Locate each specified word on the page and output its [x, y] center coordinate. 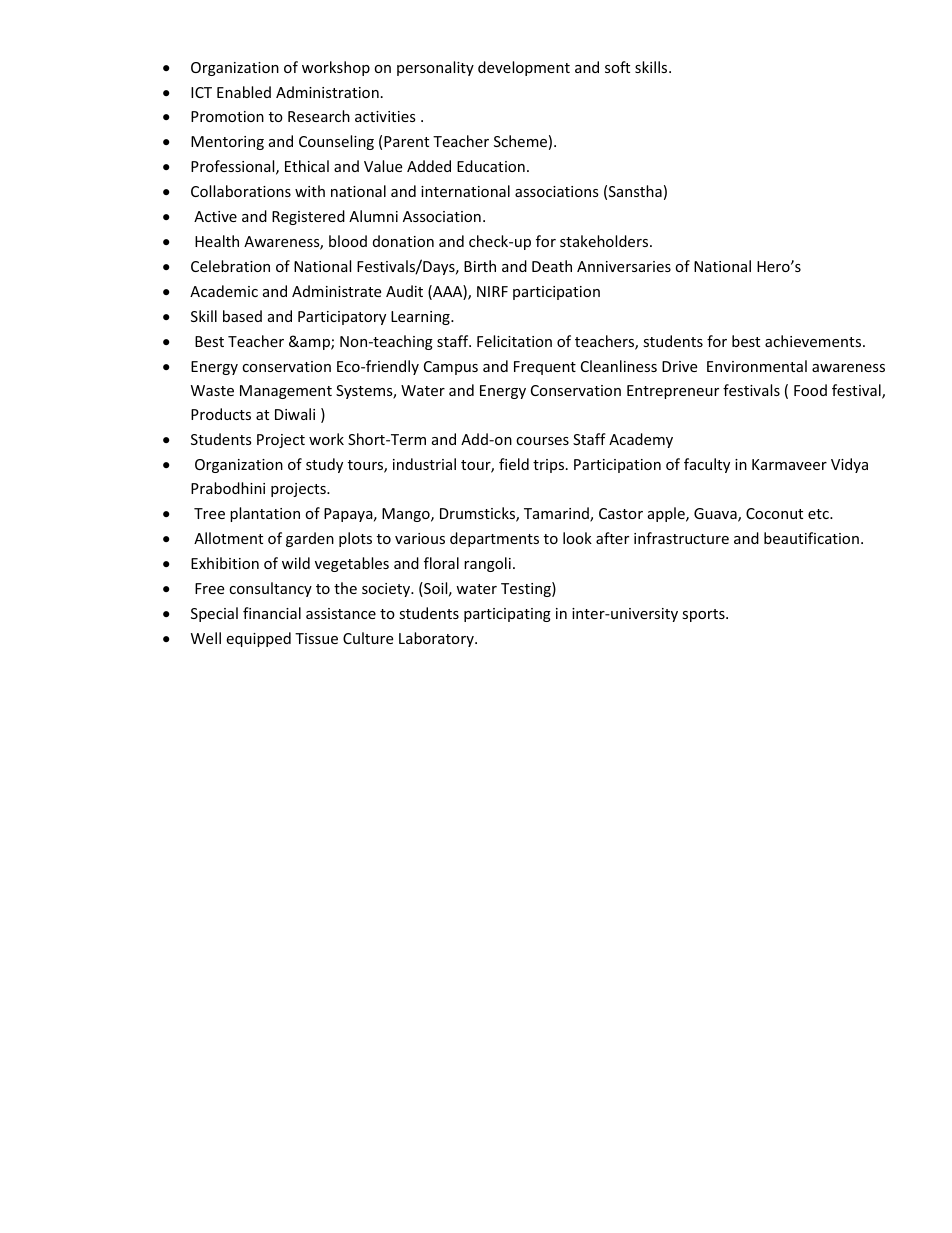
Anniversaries [624, 266]
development [524, 68]
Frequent [545, 368]
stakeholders [605, 241]
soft [617, 67]
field [514, 464]
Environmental [757, 366]
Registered [308, 217]
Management [286, 392]
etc [819, 514]
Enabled [244, 92]
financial [272, 613]
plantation [265, 514]
